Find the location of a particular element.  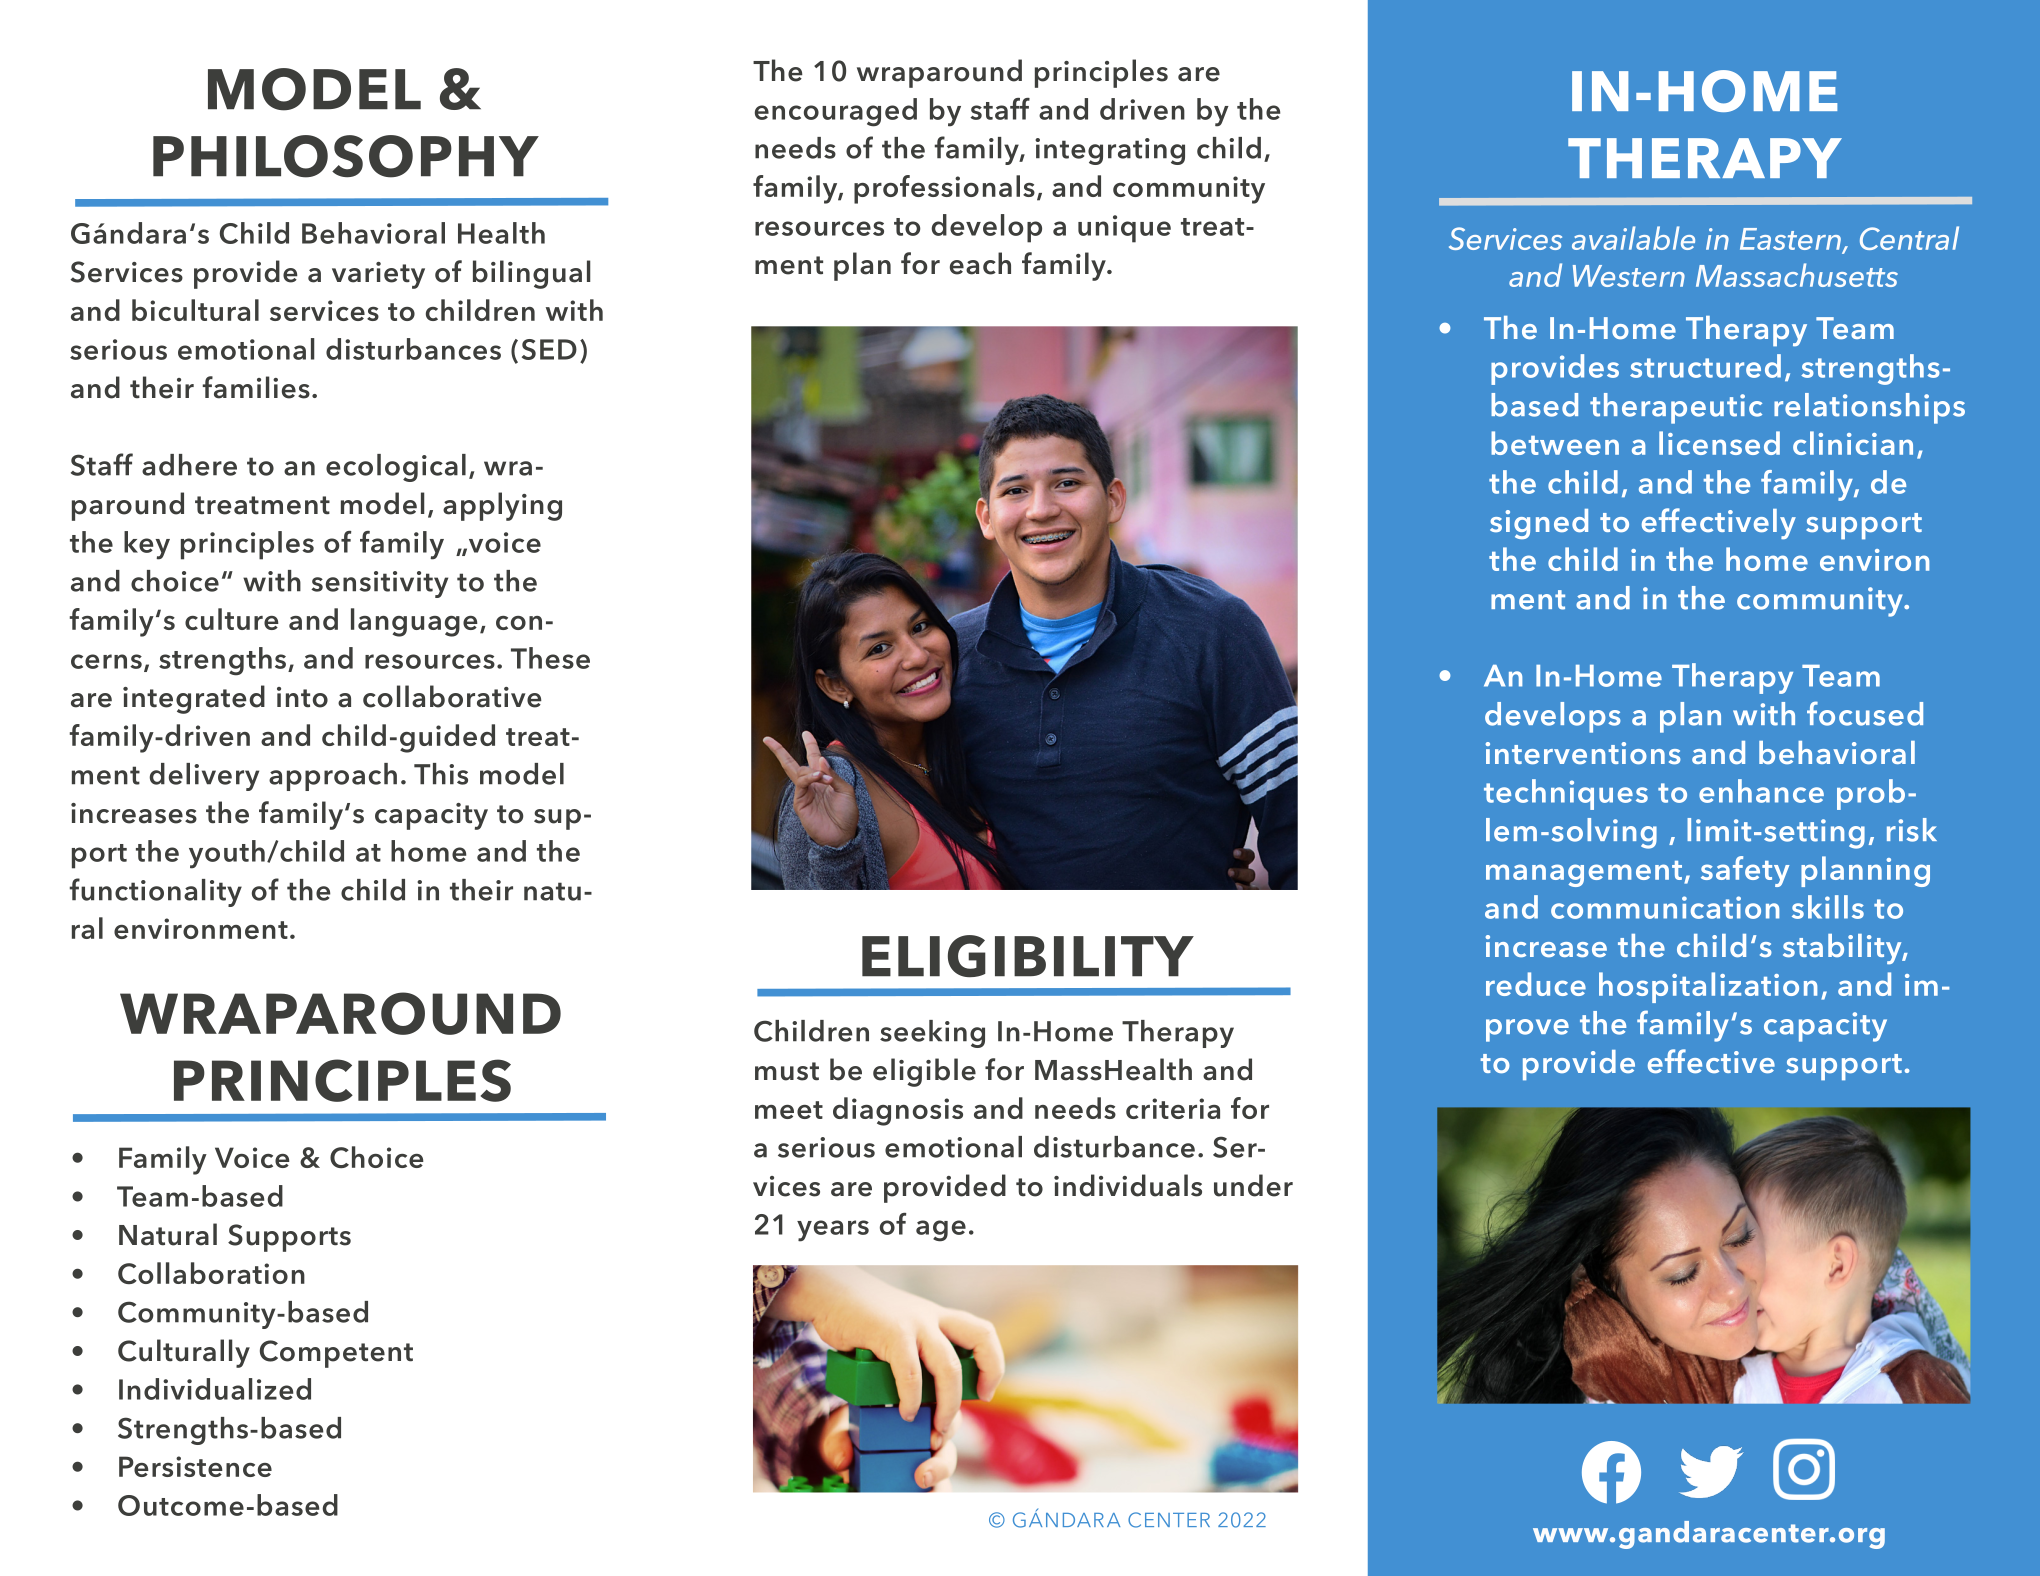

licensed is located at coordinates (1719, 443).
